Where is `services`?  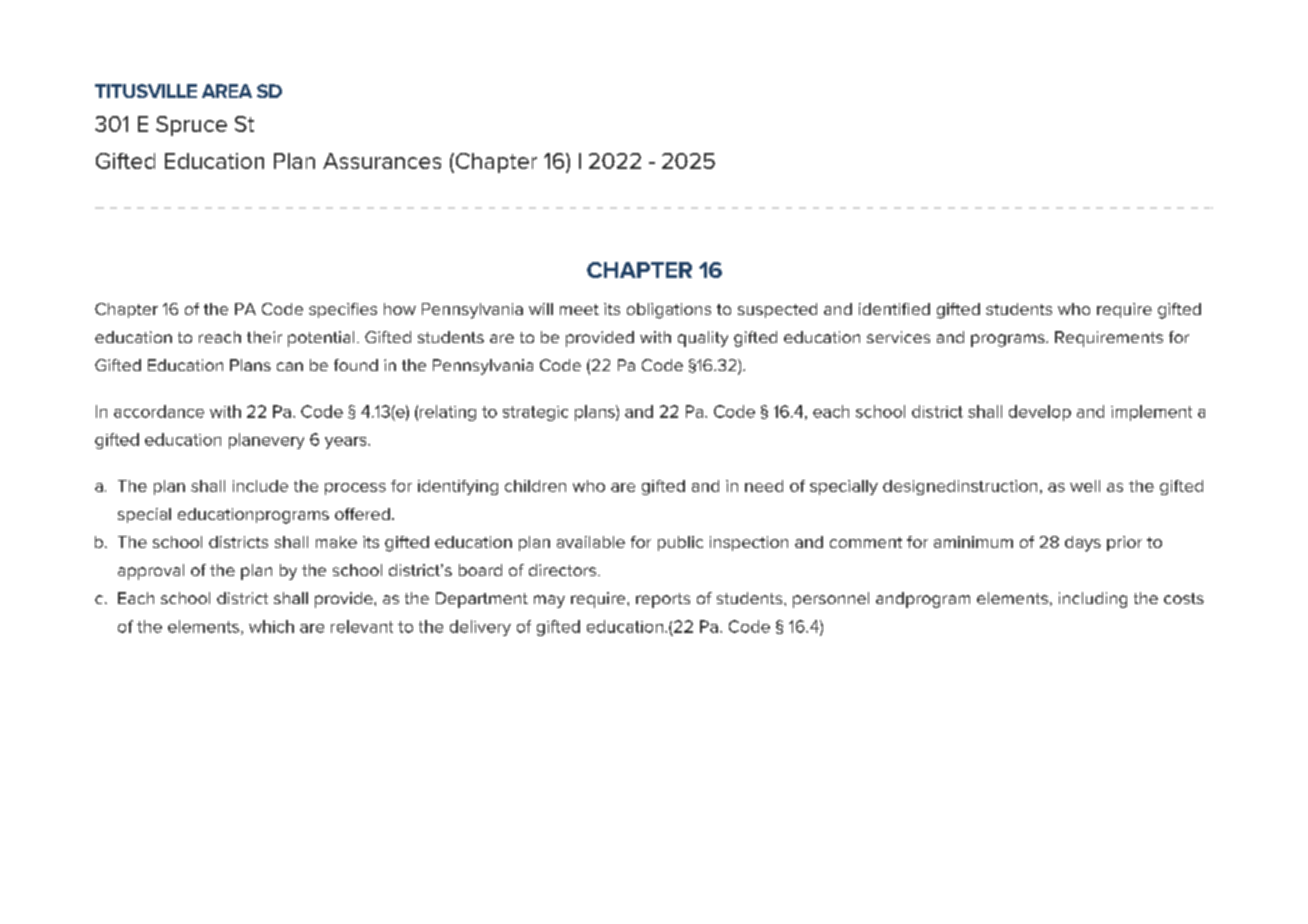 services is located at coordinates (898, 337).
